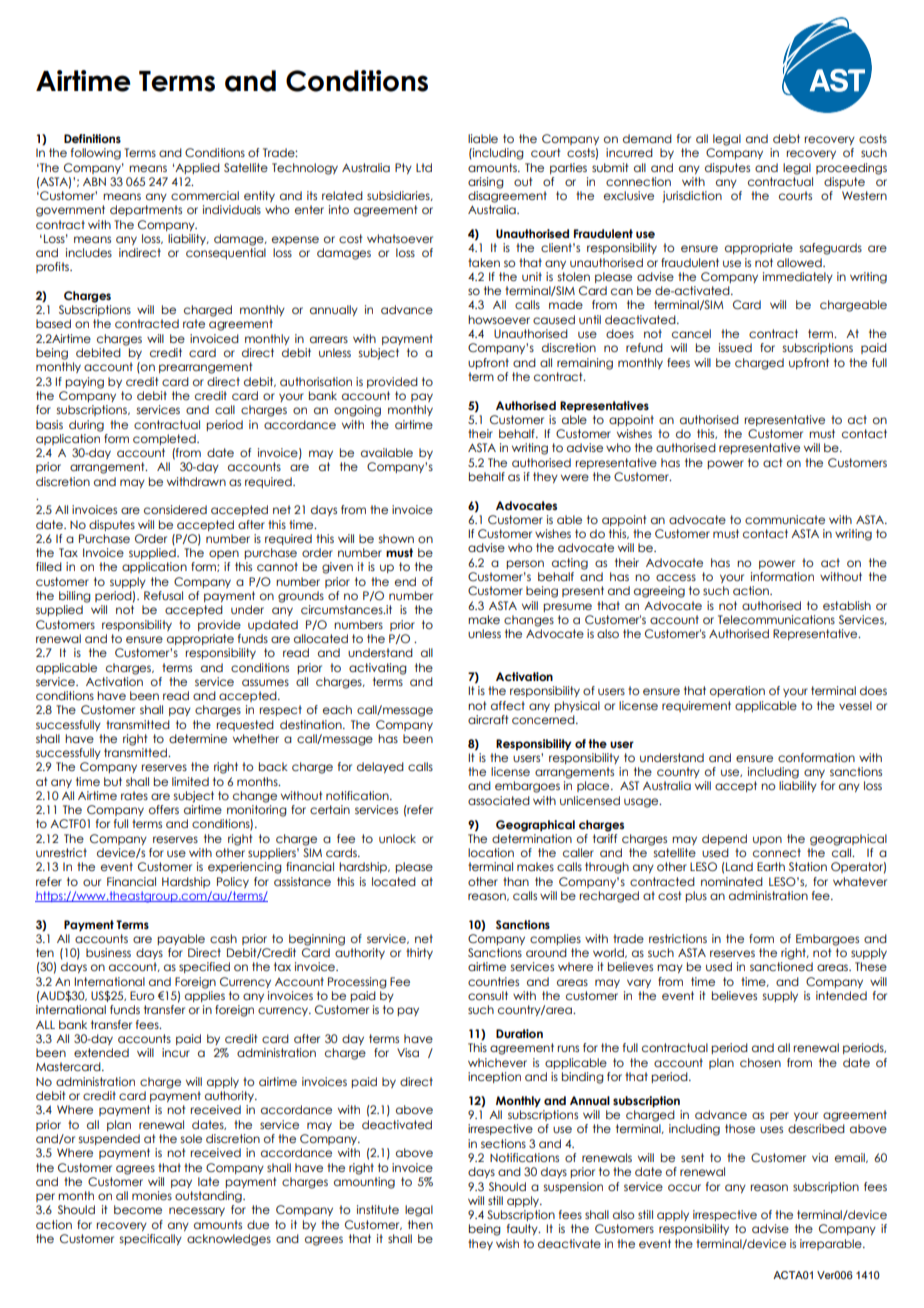  Describe the element at coordinates (486, 183) in the document. I see `arising` at that location.
